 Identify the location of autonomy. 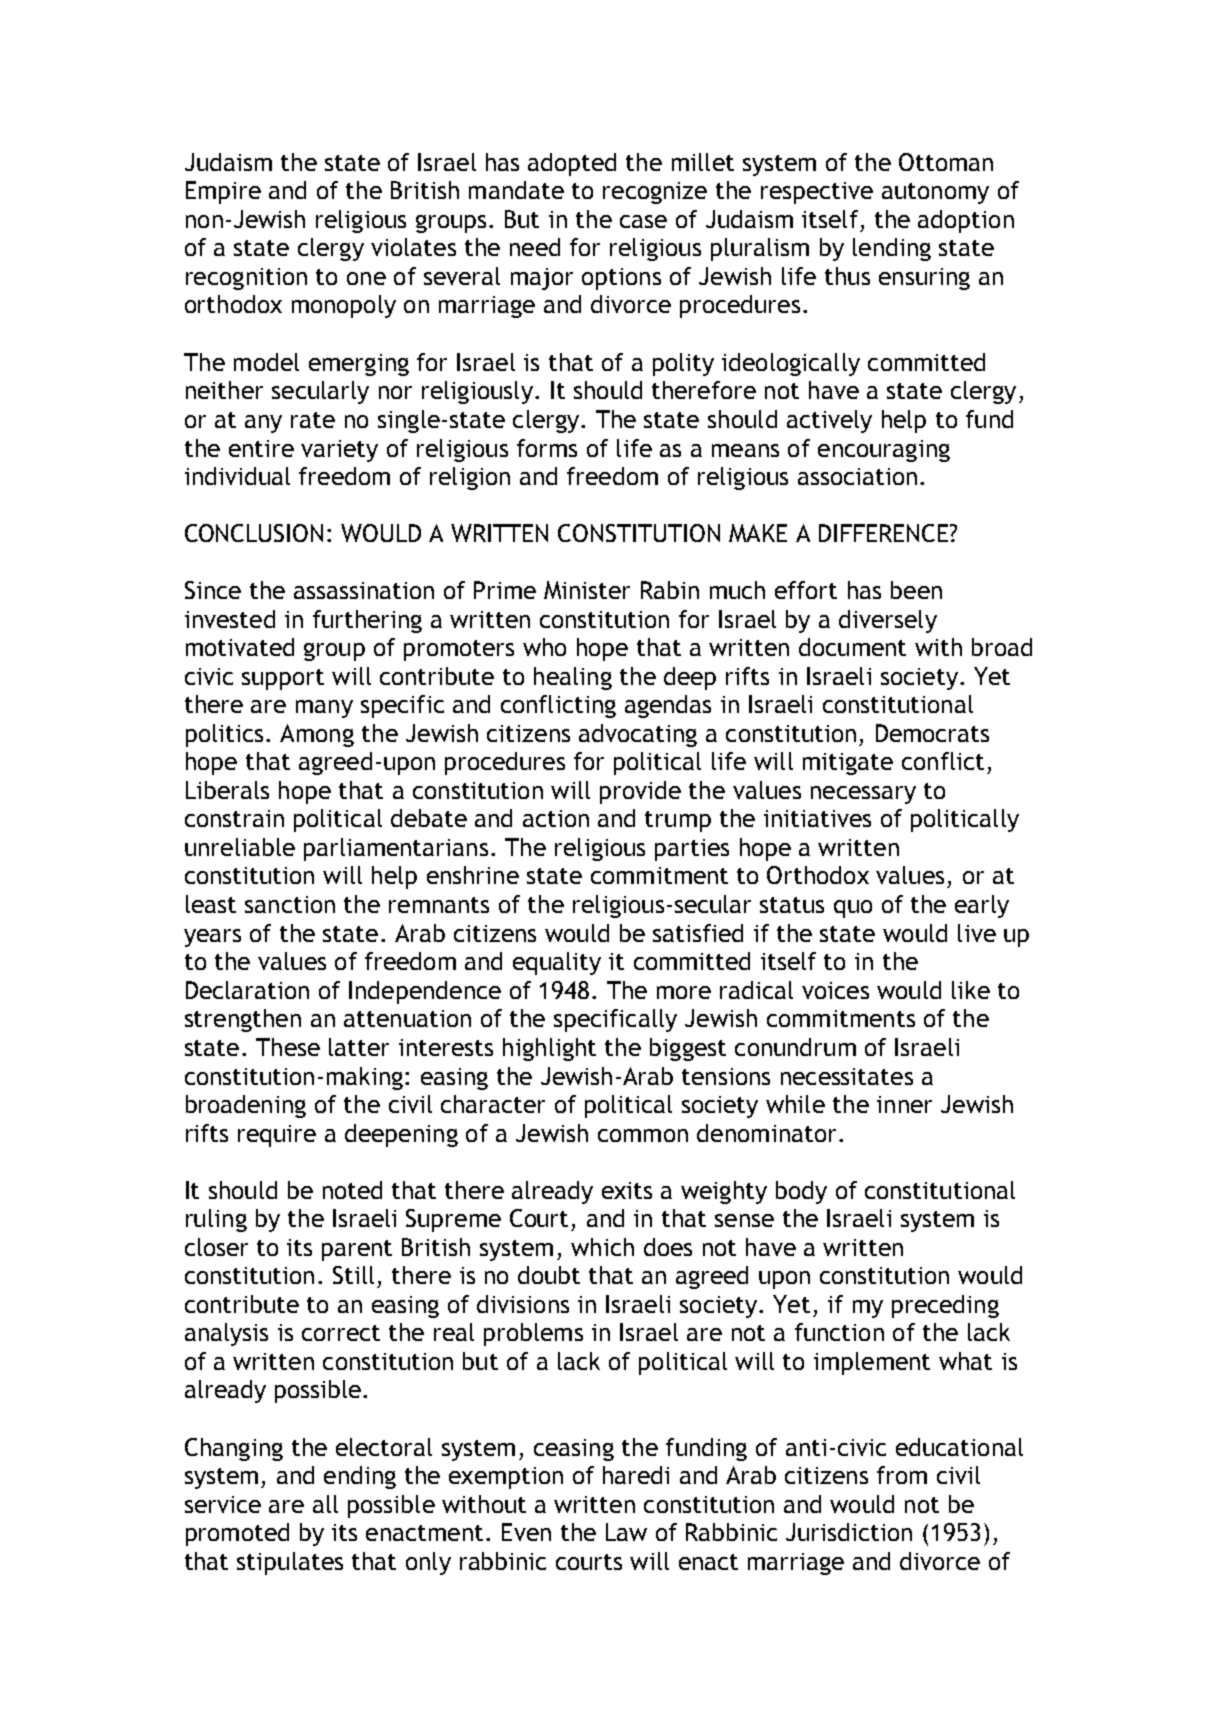
(935, 193).
